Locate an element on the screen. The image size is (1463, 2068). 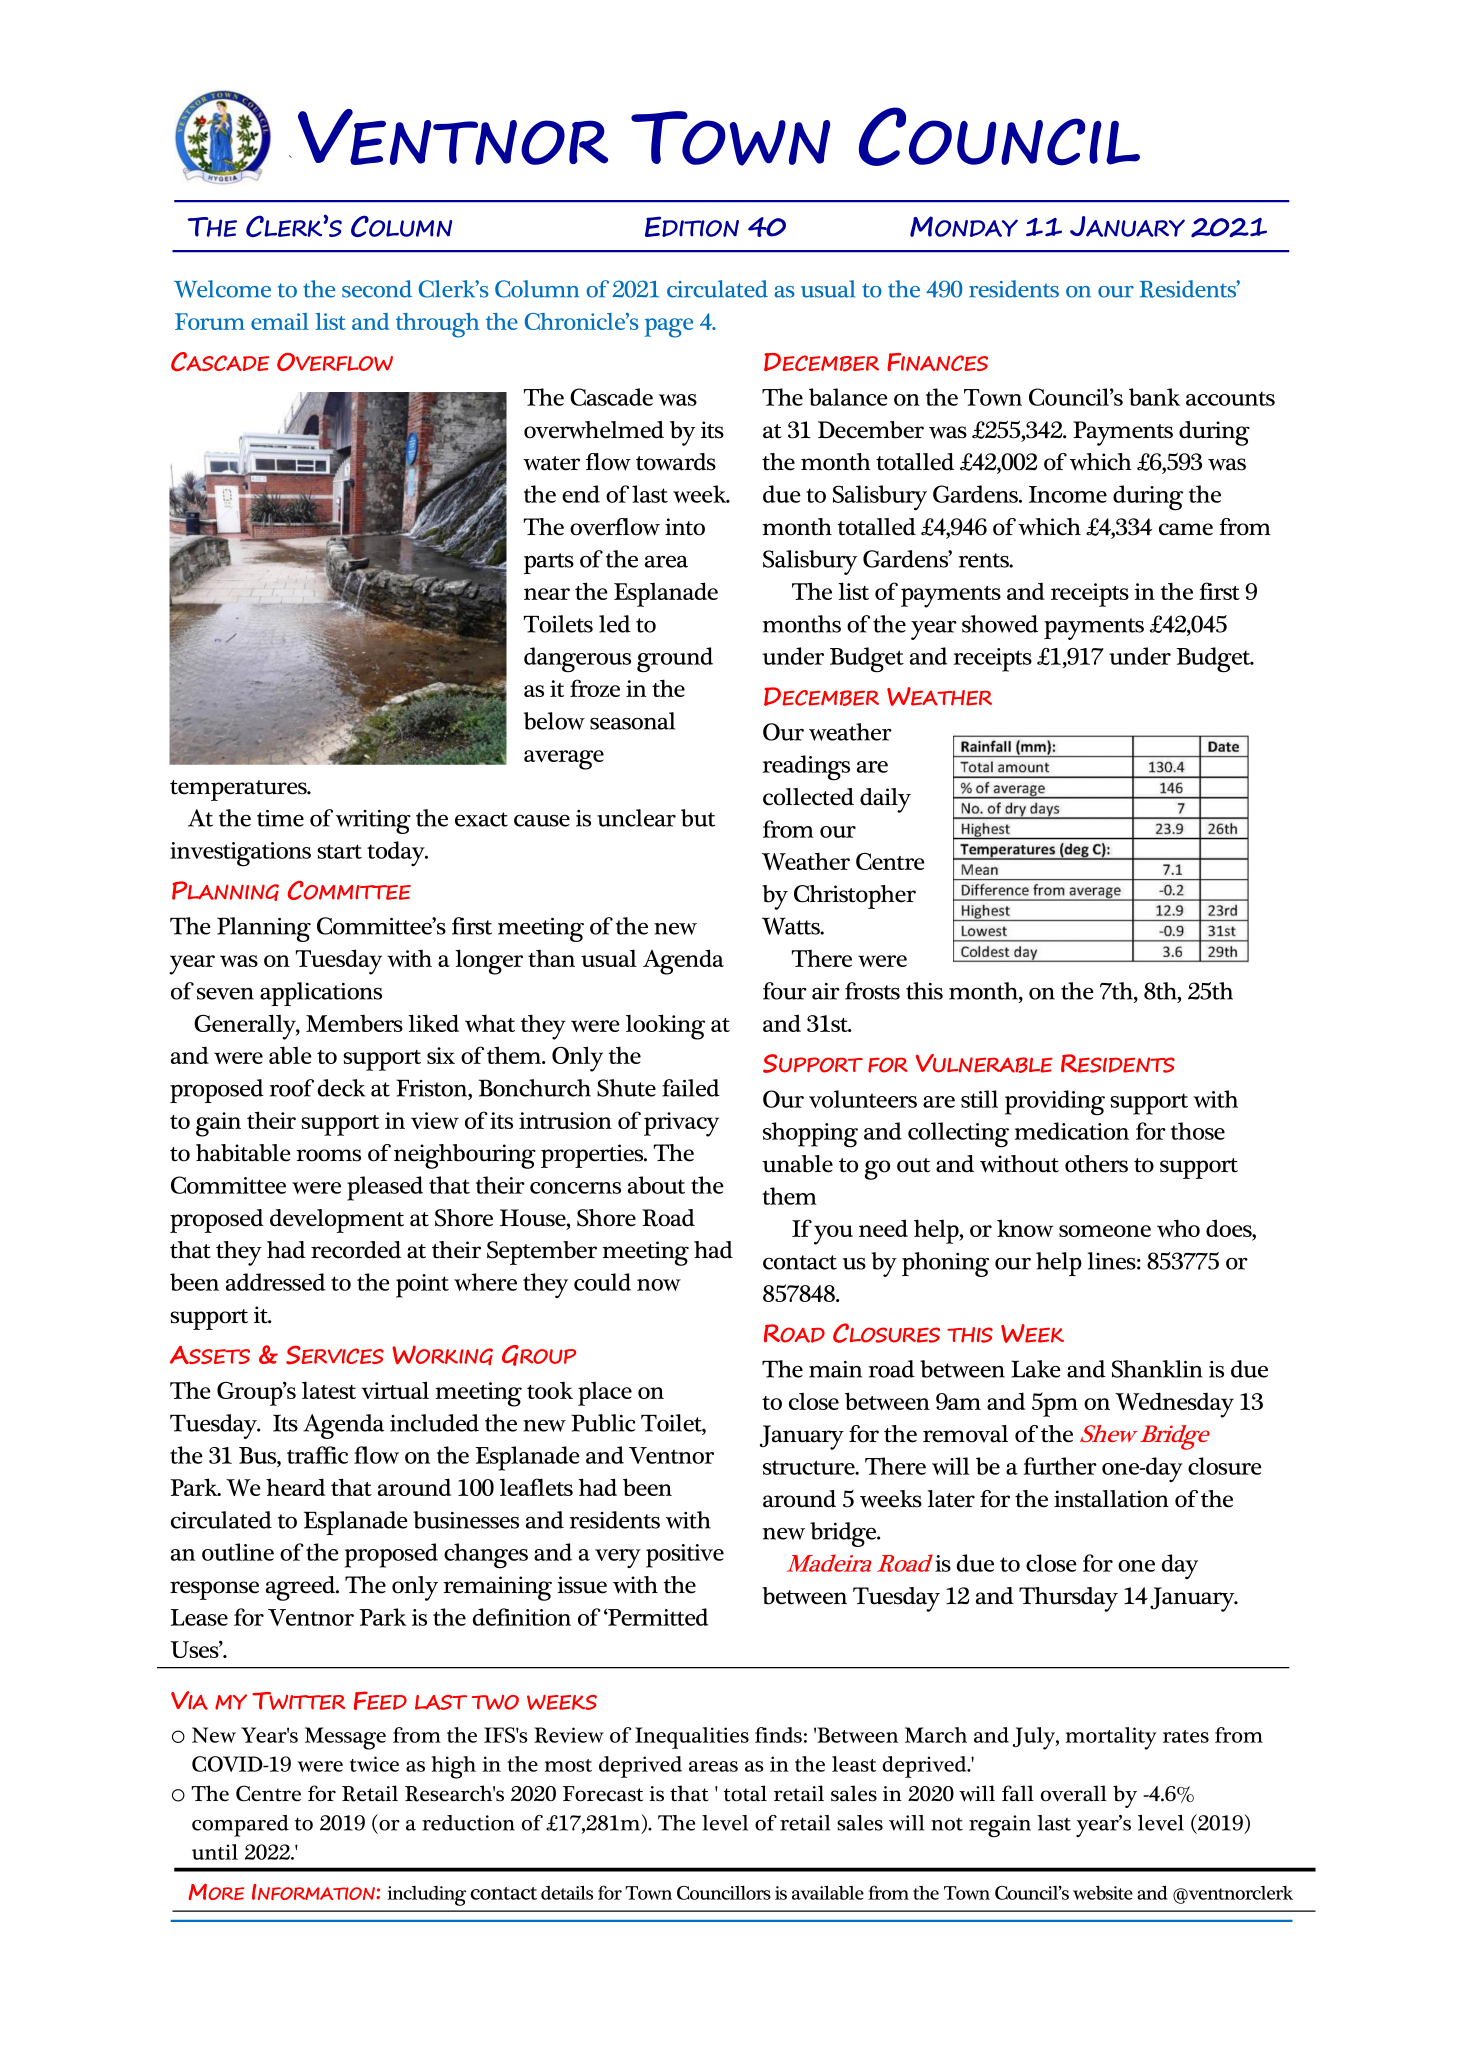
failed is located at coordinates (691, 1088).
